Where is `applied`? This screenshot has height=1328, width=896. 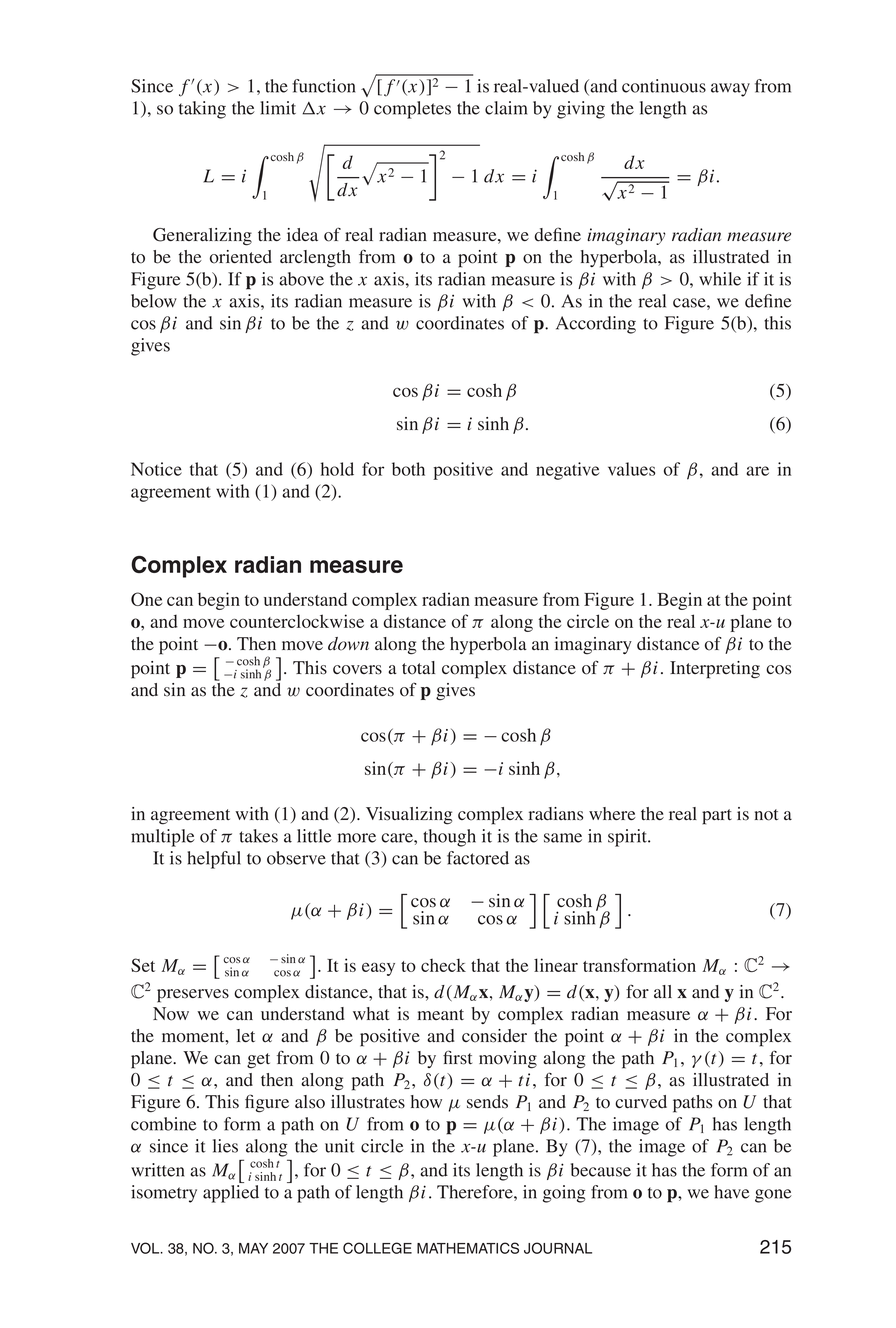
applied is located at coordinates (231, 1194).
